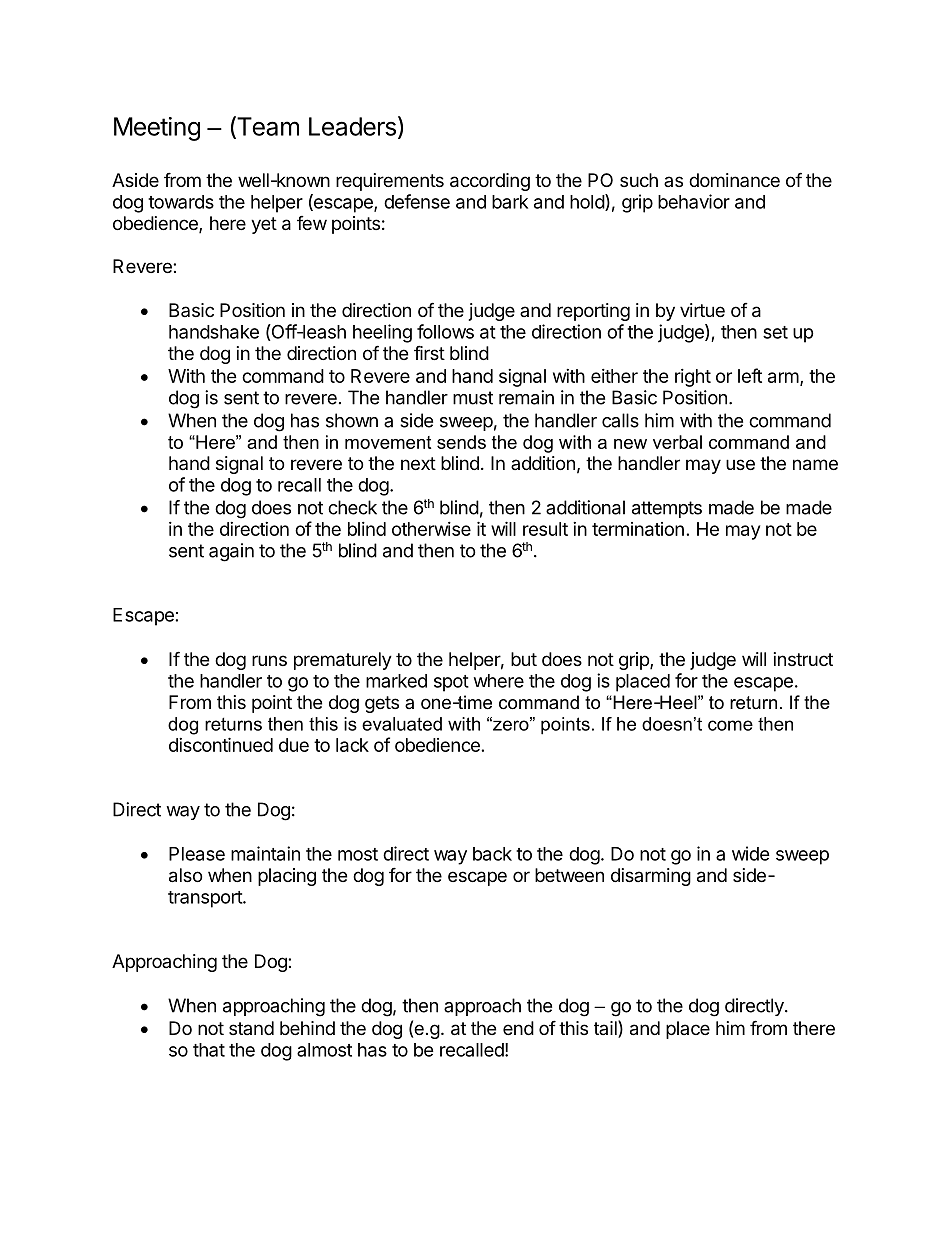 Image resolution: width=952 pixels, height=1233 pixels. What do you see at coordinates (251, 1028) in the screenshot?
I see `stand` at bounding box center [251, 1028].
